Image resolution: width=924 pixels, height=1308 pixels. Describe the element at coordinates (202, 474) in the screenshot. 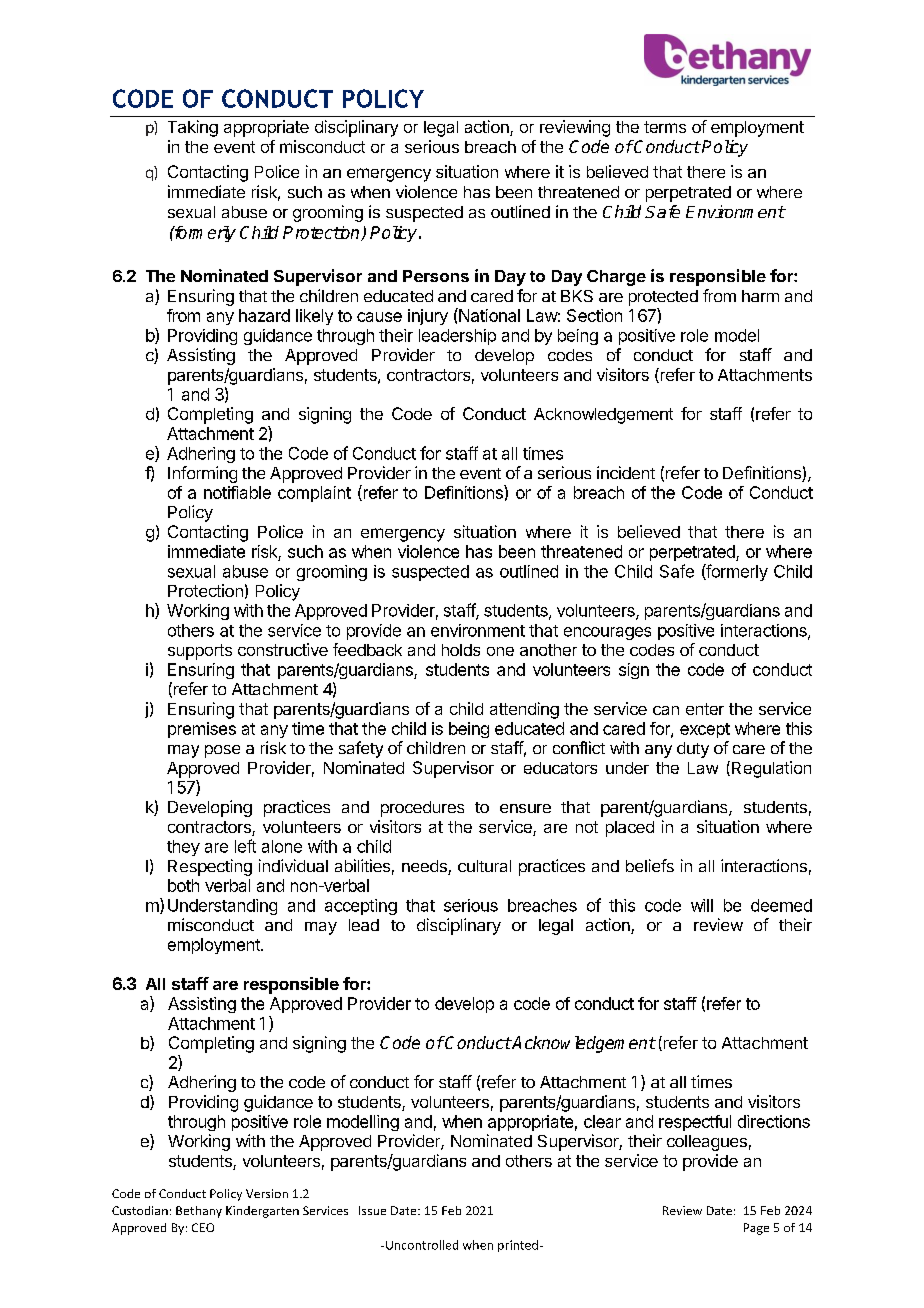

I see `Informing` at that location.
